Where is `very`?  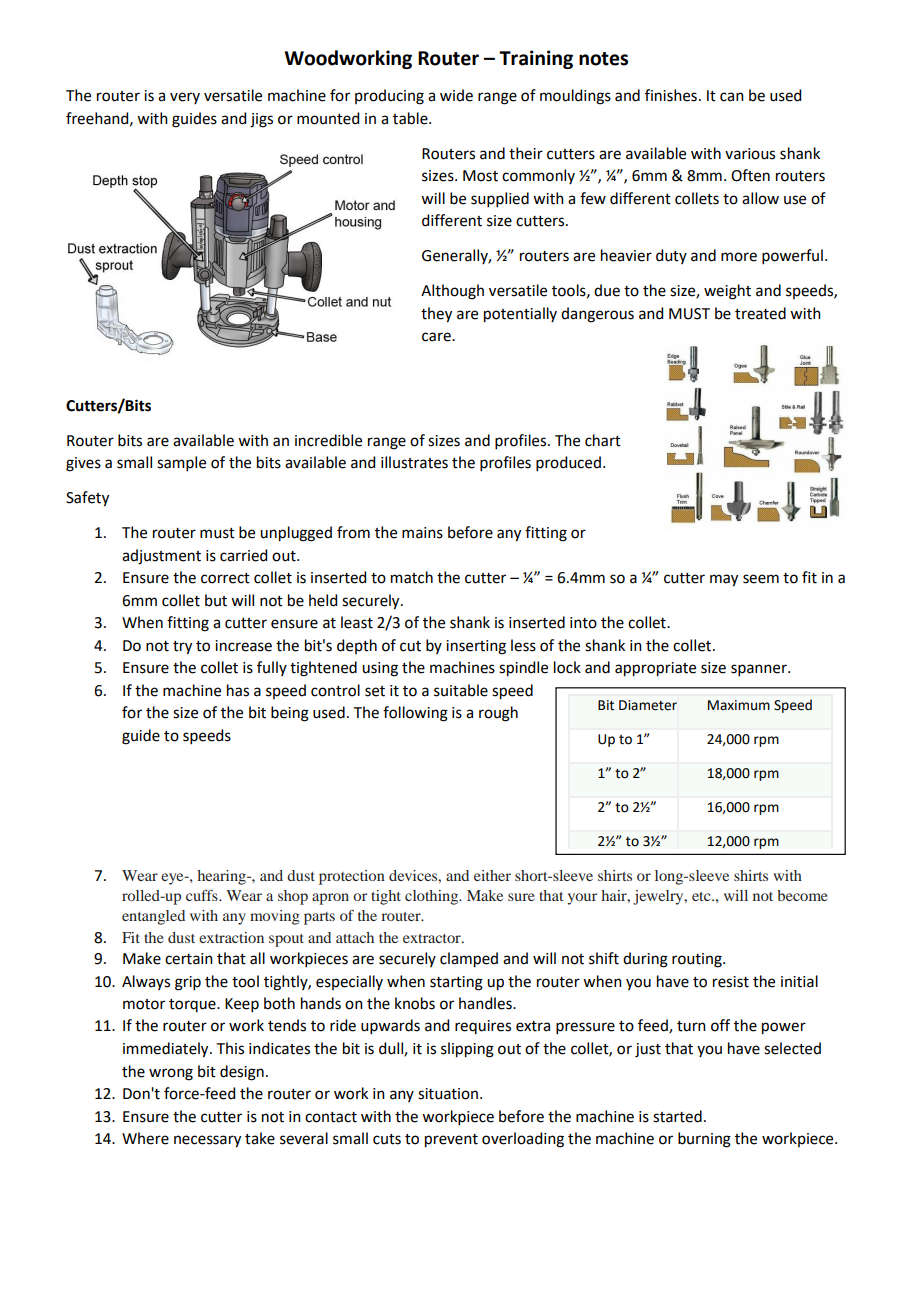
very is located at coordinates (185, 98).
